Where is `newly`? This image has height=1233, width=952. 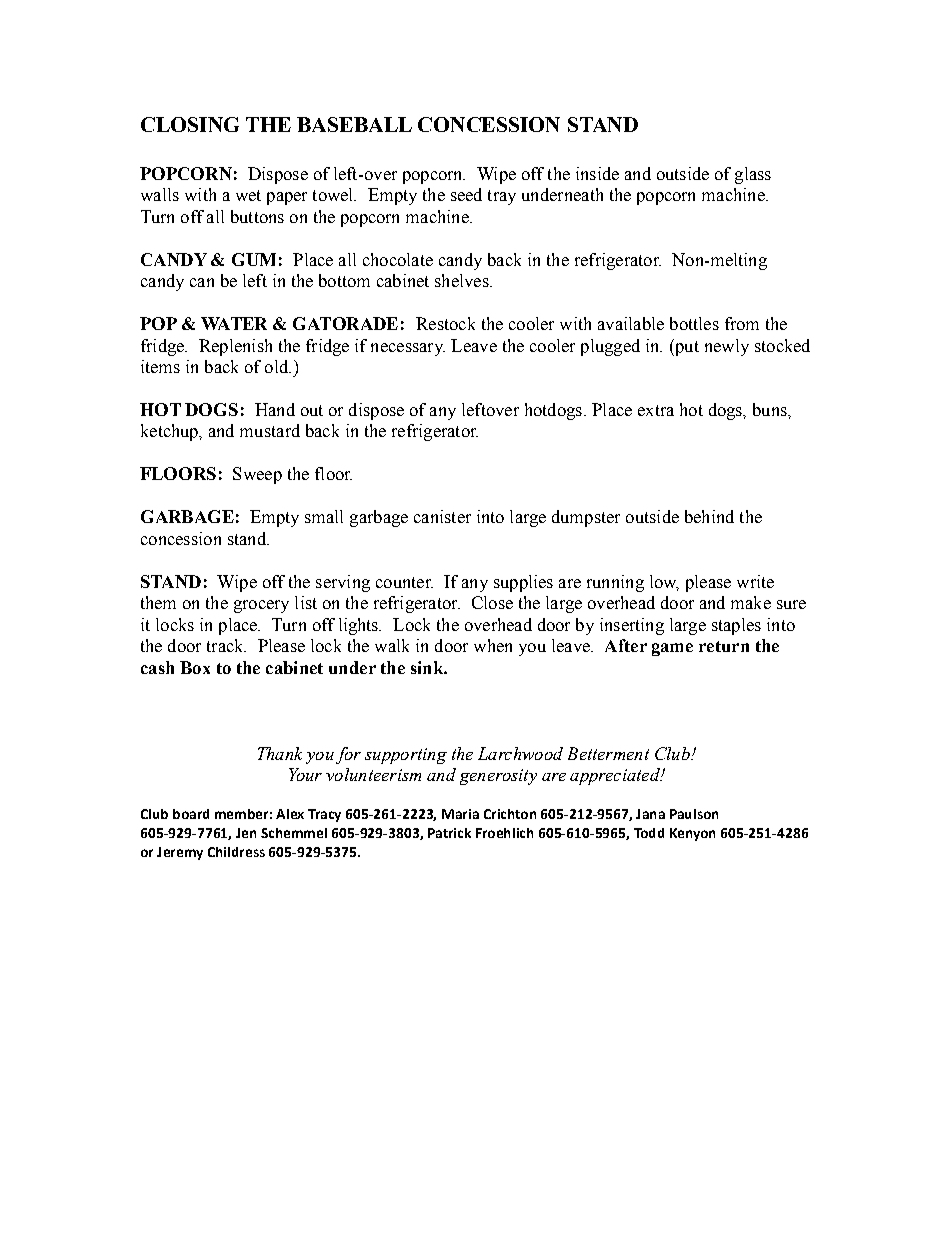
newly is located at coordinates (727, 347).
